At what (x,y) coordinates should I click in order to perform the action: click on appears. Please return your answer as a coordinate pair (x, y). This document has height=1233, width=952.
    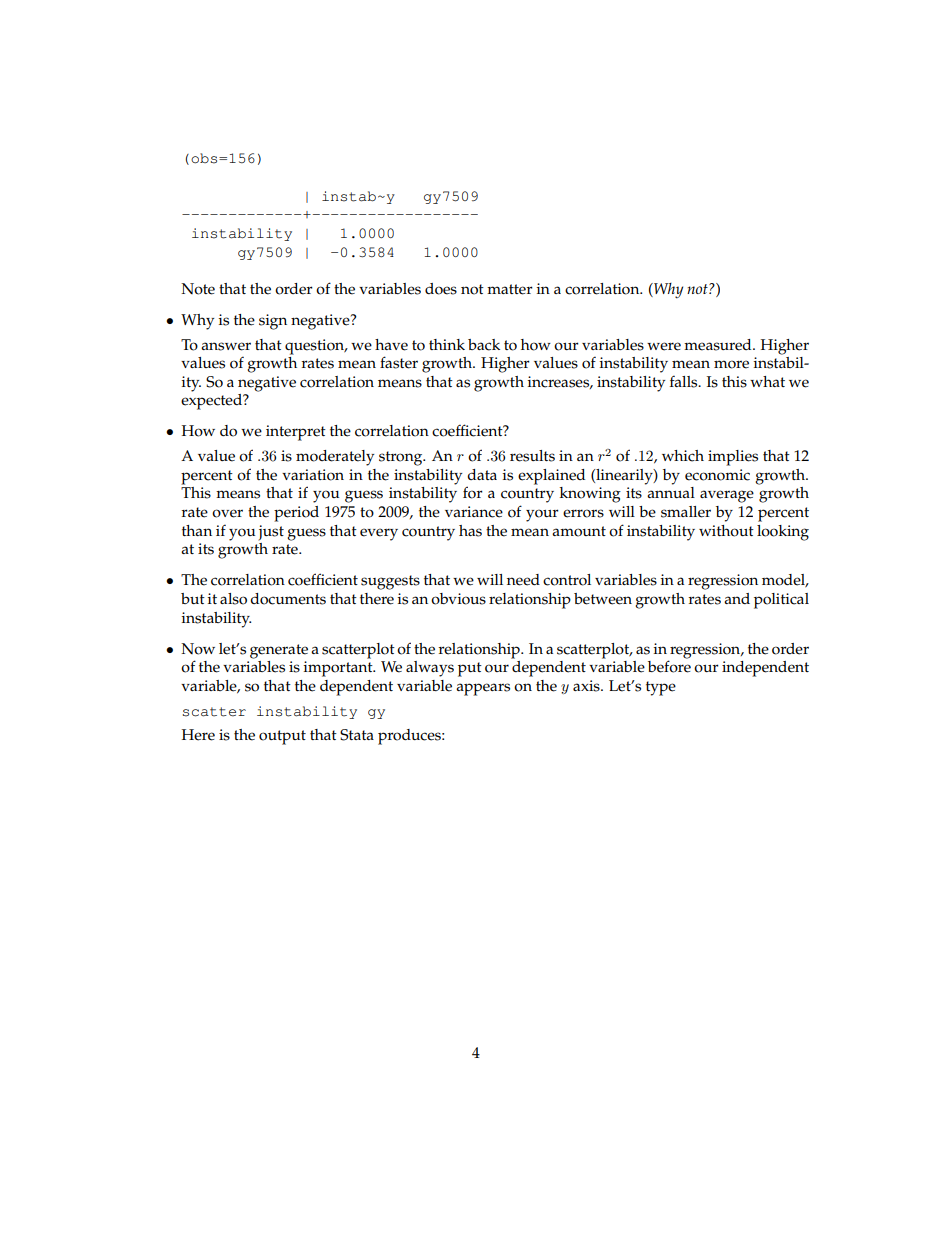
    Looking at the image, I should click on (483, 689).
